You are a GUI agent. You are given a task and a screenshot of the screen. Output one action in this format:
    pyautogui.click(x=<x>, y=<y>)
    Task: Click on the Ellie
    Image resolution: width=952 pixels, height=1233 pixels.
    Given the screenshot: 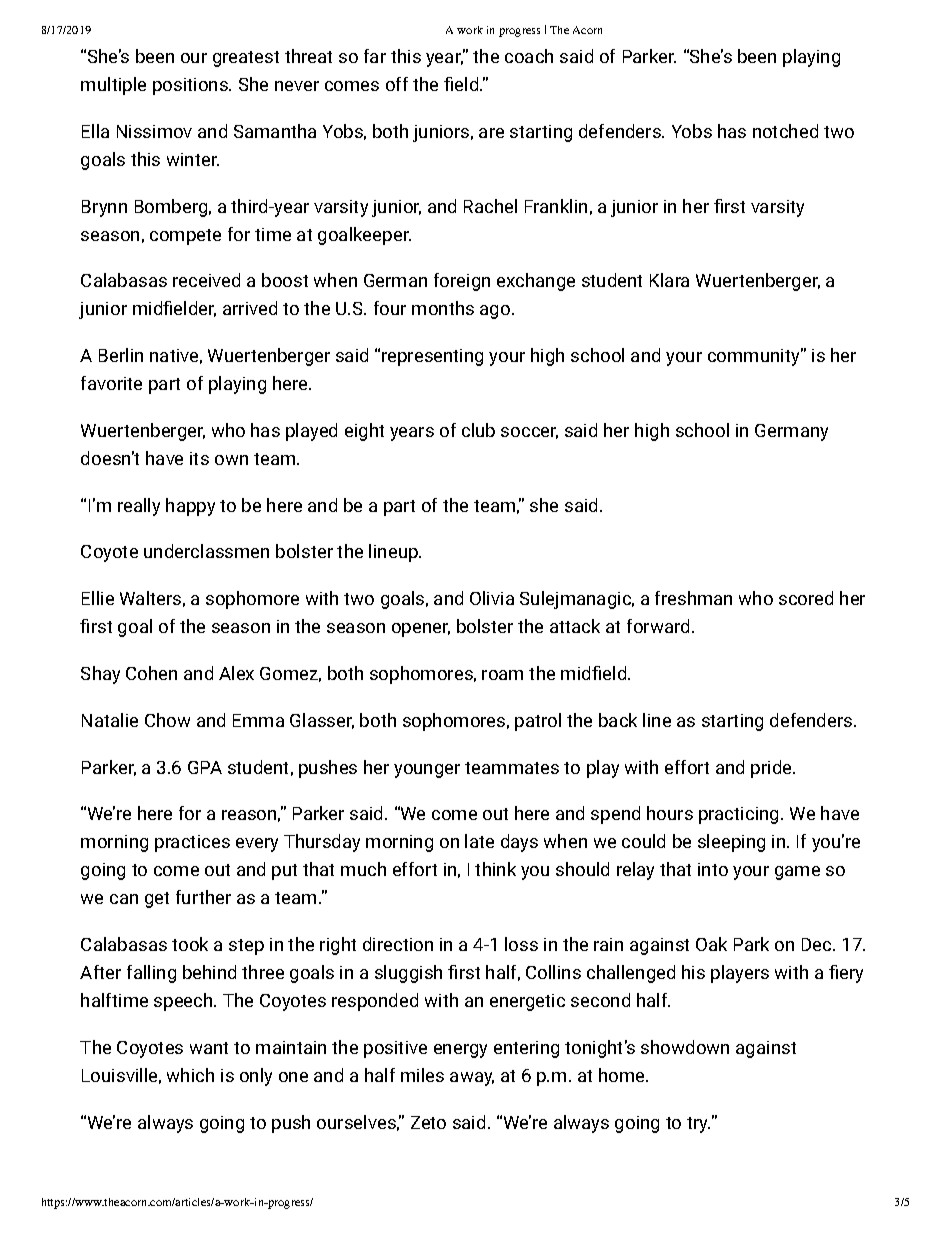 What is the action you would take?
    pyautogui.click(x=98, y=598)
